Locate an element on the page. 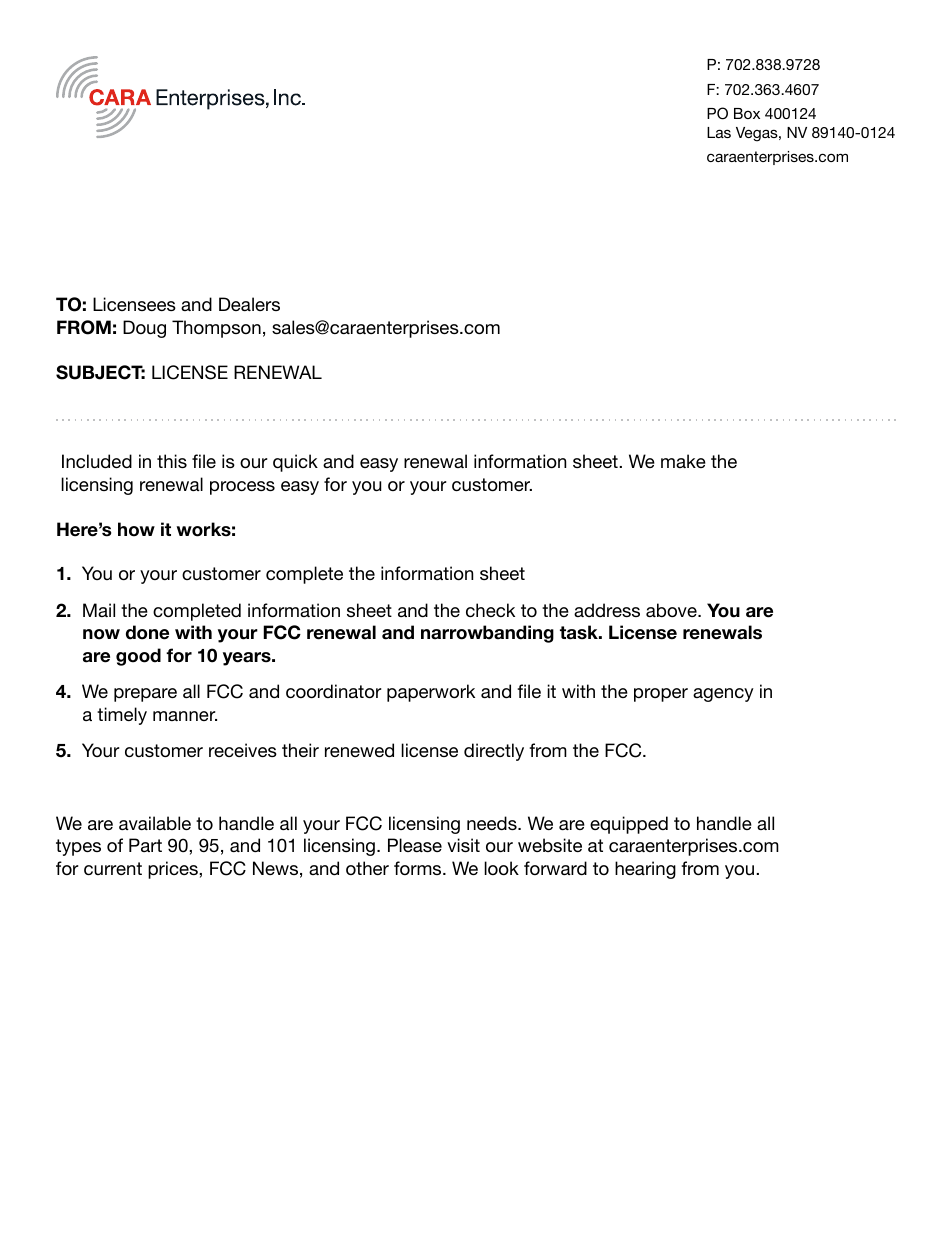 The image size is (952, 1233). Box is located at coordinates (747, 113).
